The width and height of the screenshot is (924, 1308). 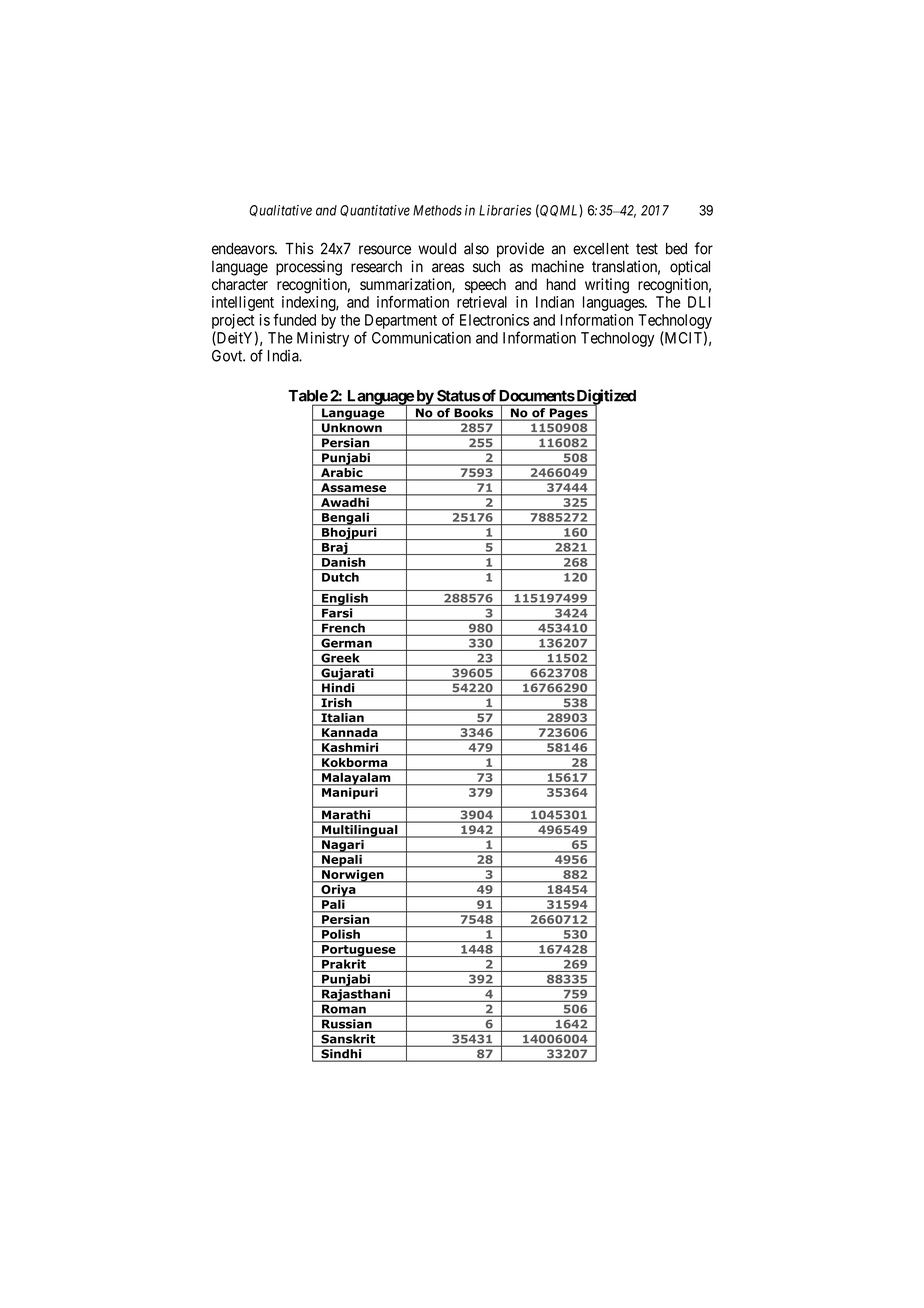 I want to click on Electronics, so click(x=494, y=320).
